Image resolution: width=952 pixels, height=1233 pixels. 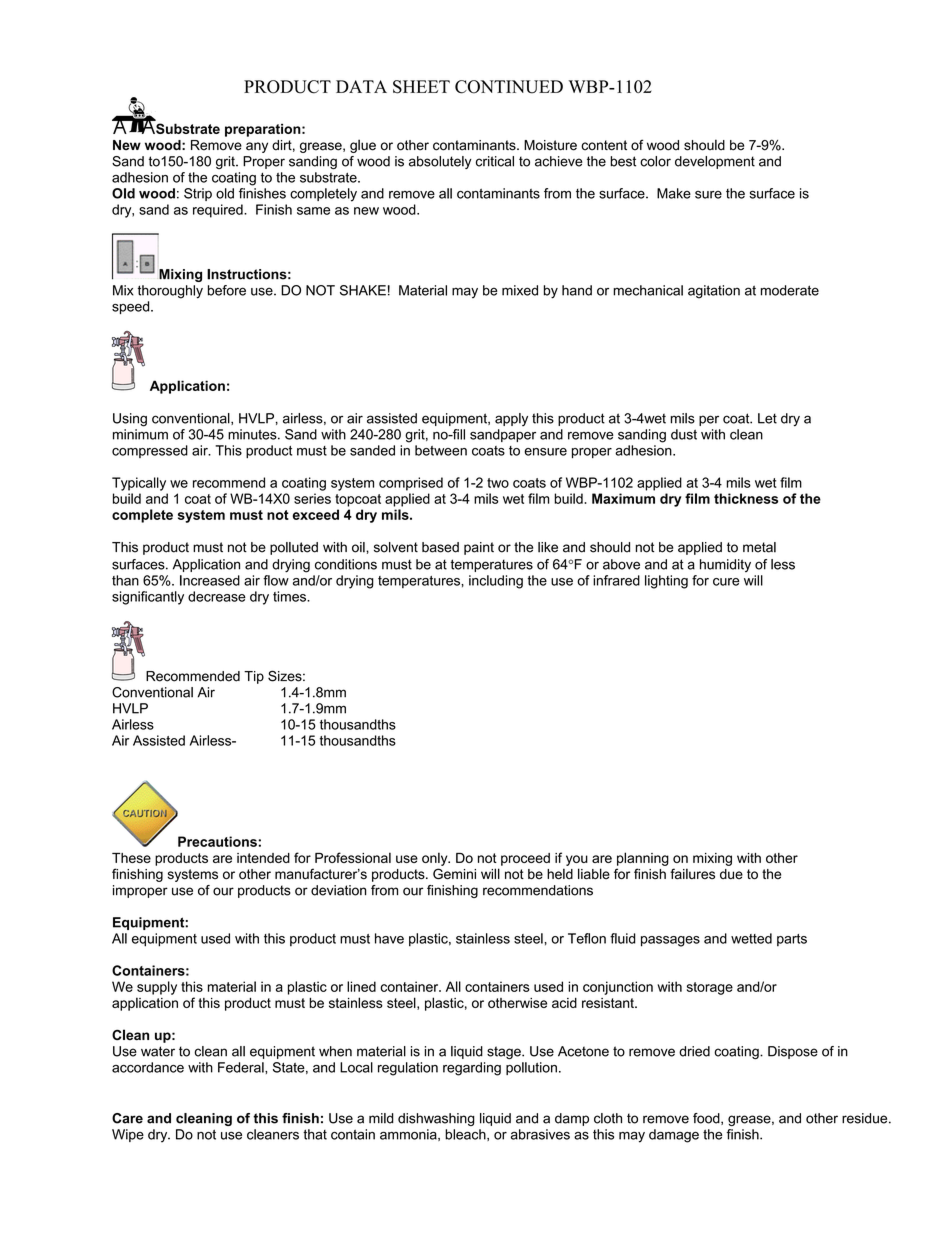 I want to click on including, so click(x=496, y=582).
